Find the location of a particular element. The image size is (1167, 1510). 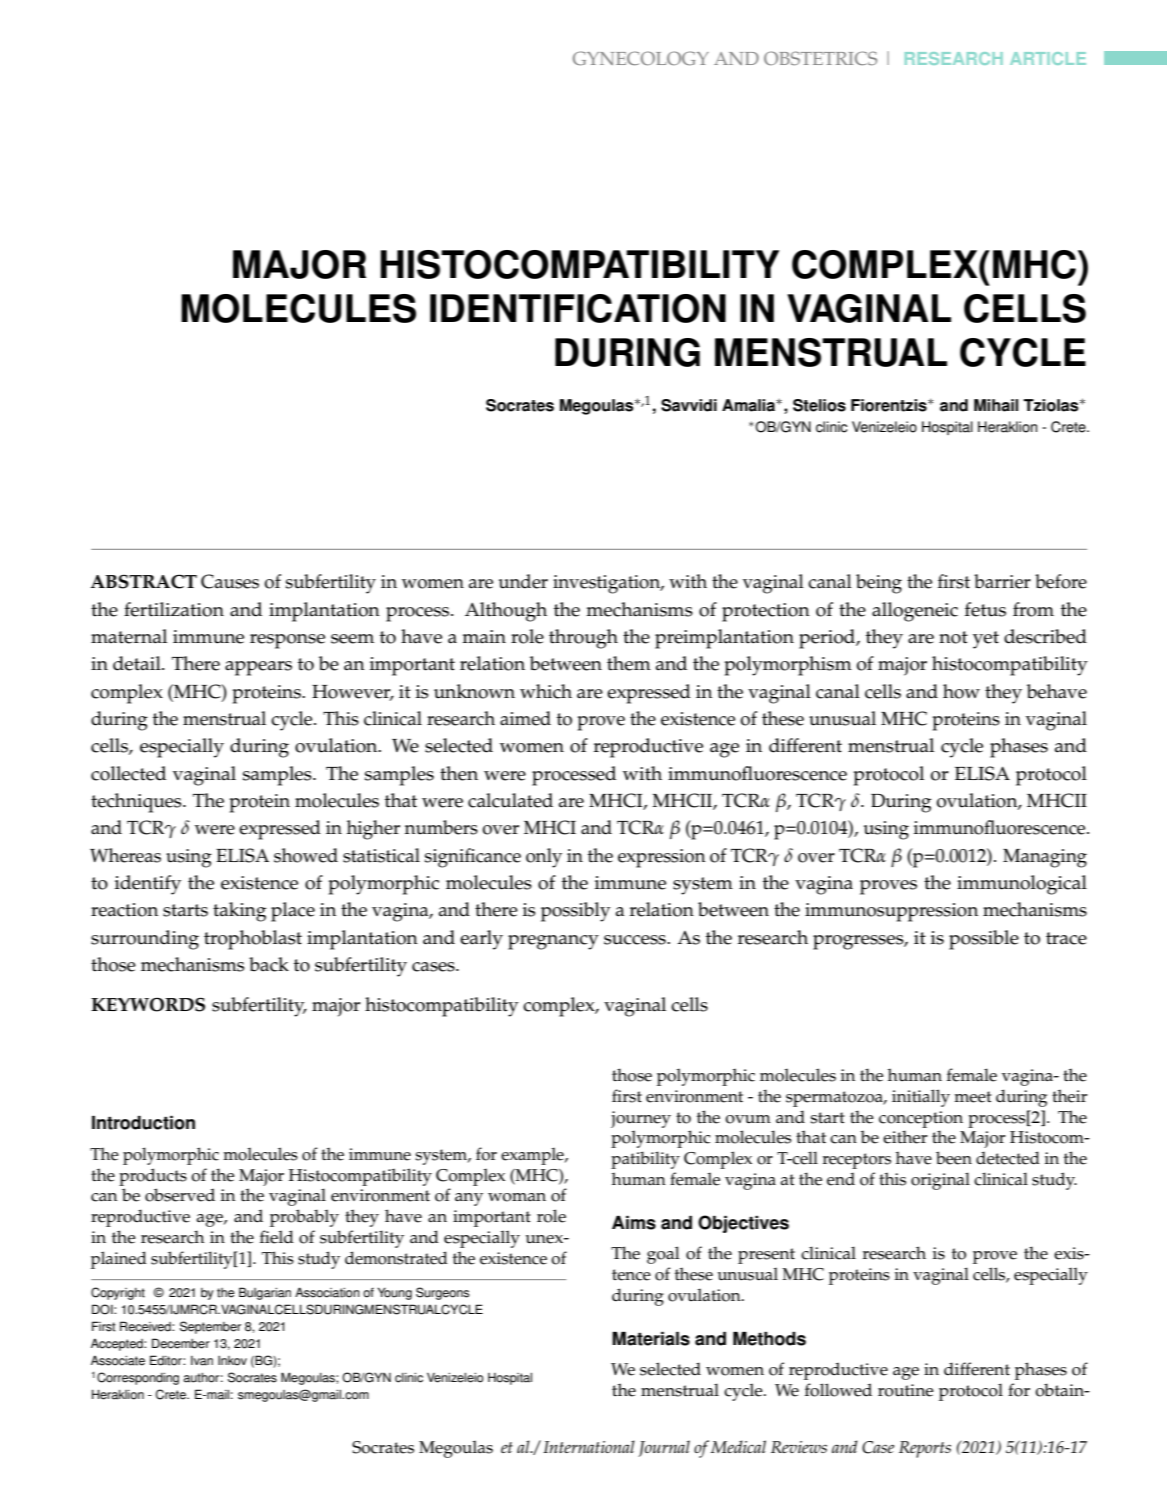

collected is located at coordinates (128, 773).
